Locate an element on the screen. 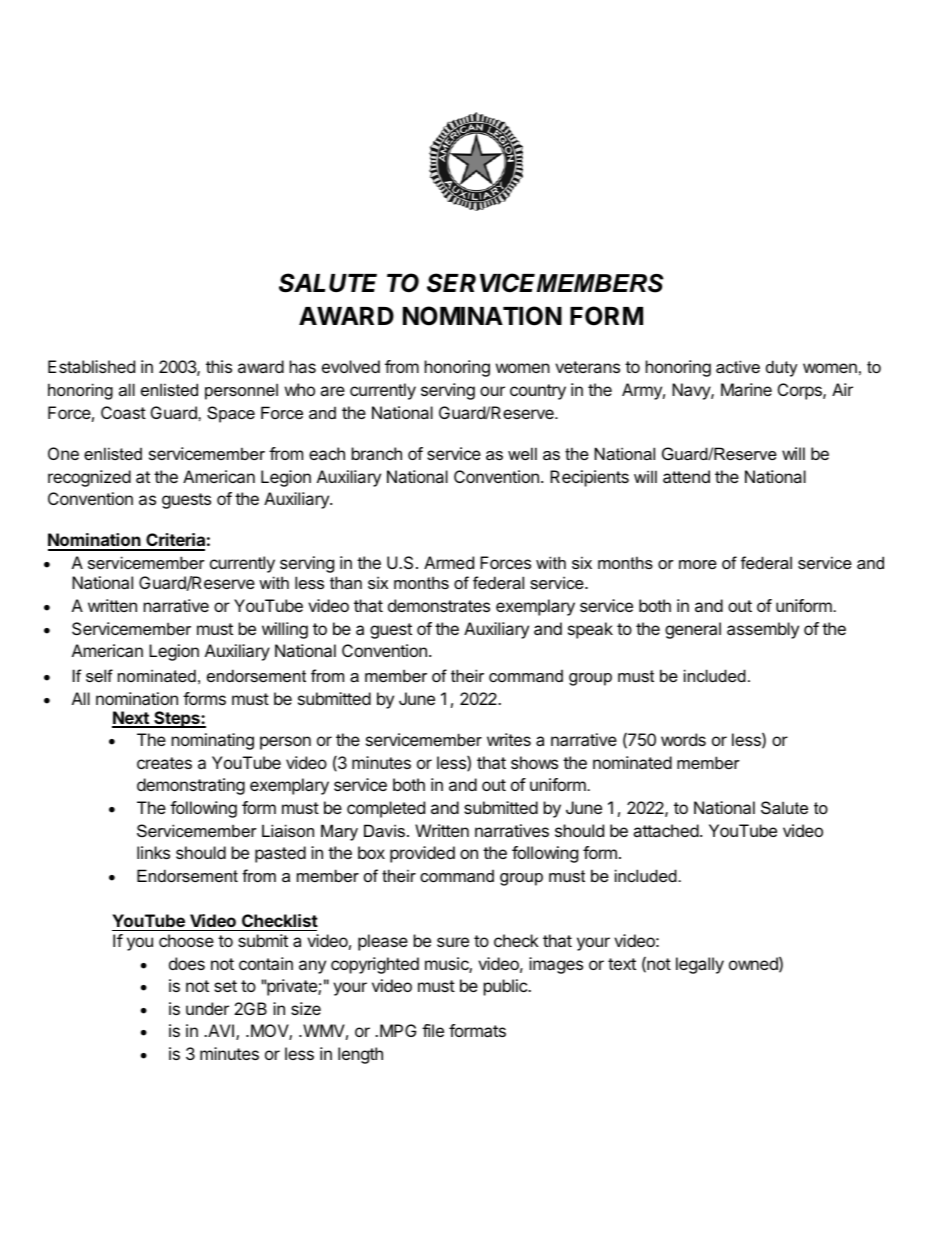  Marine is located at coordinates (746, 389).
